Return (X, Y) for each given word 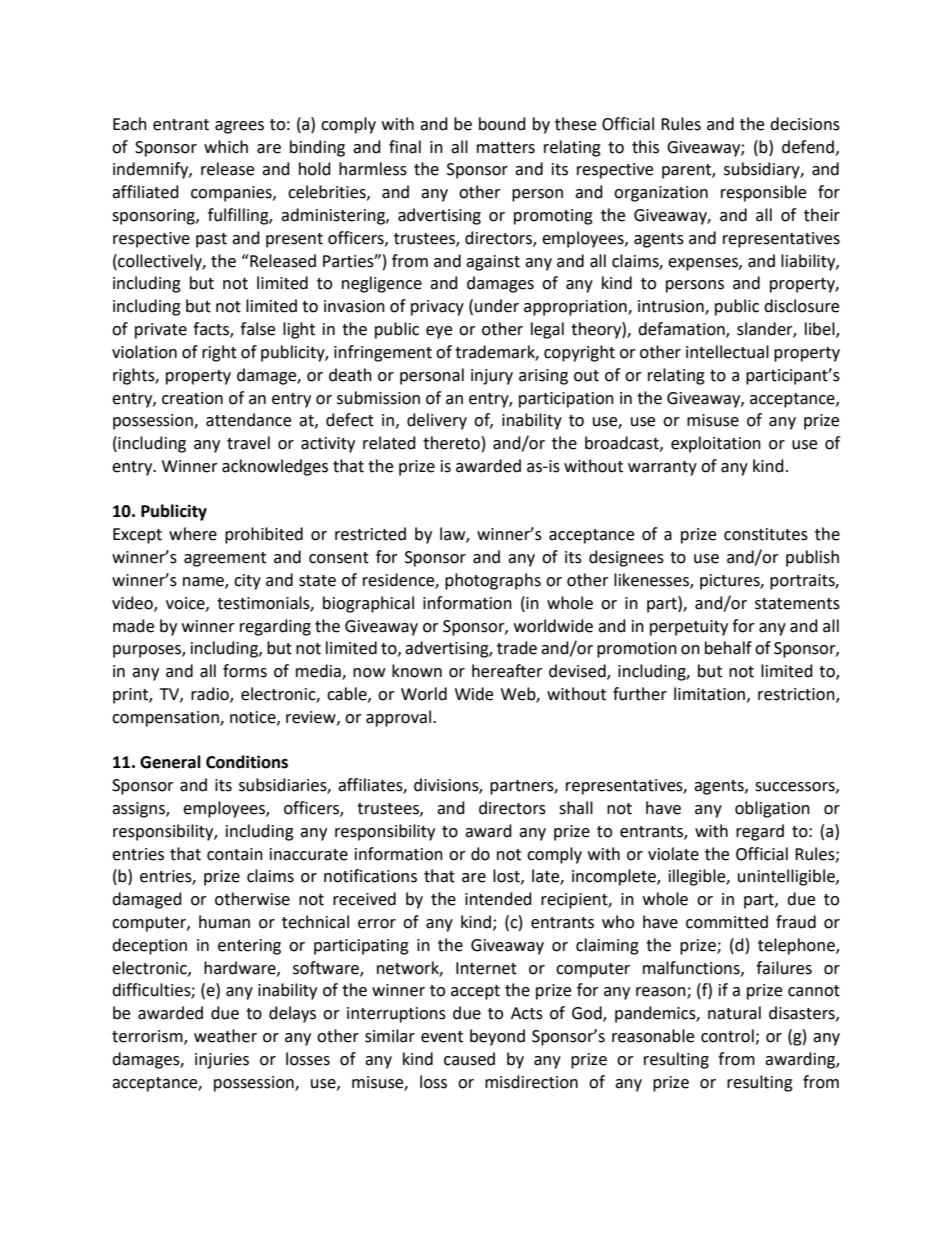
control (728, 1037)
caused (469, 1059)
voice (186, 604)
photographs (493, 581)
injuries (222, 1061)
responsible (763, 193)
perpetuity (689, 628)
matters (506, 148)
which (226, 147)
